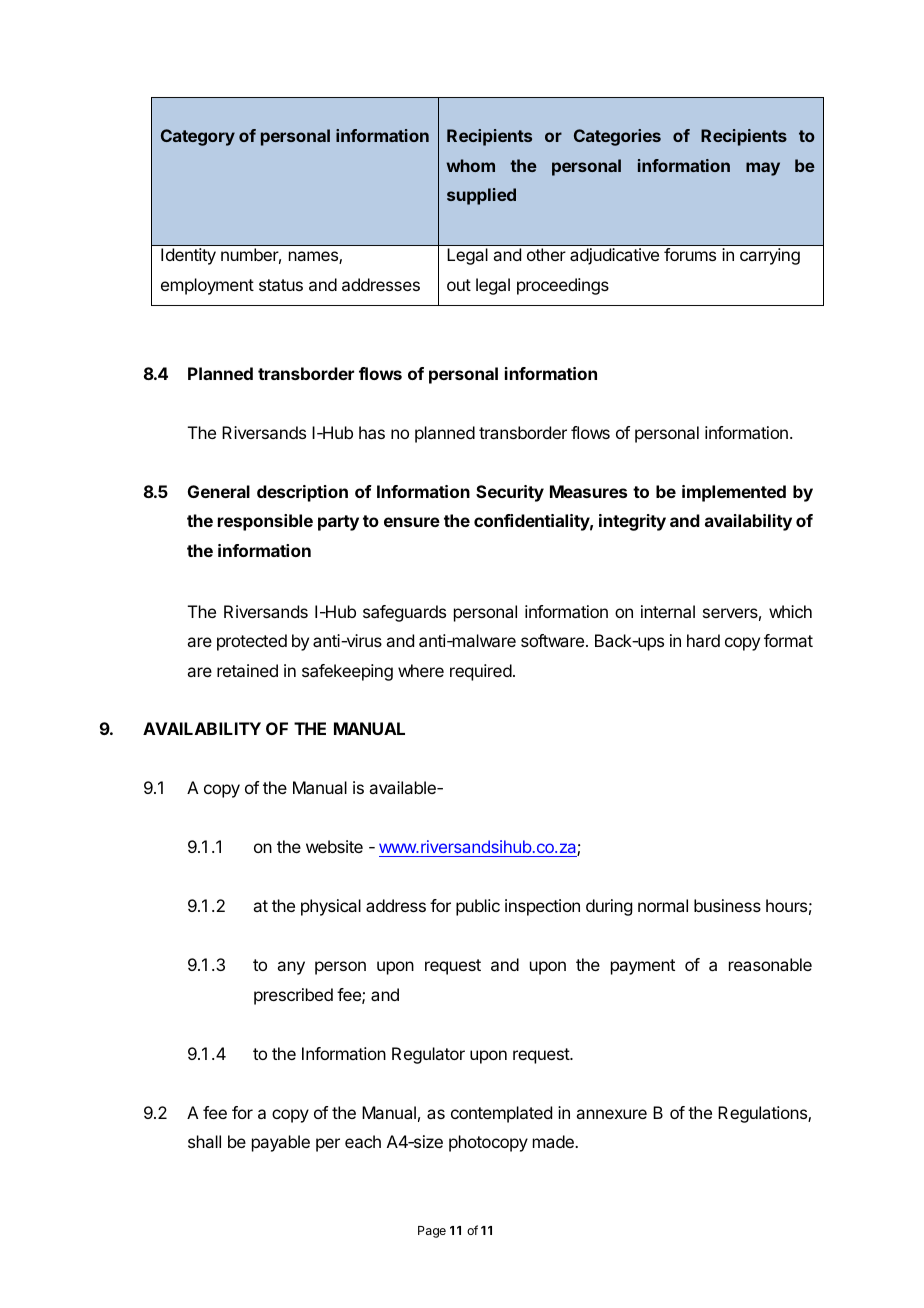  Describe the element at coordinates (198, 137) in the screenshot. I see `Category` at that location.
